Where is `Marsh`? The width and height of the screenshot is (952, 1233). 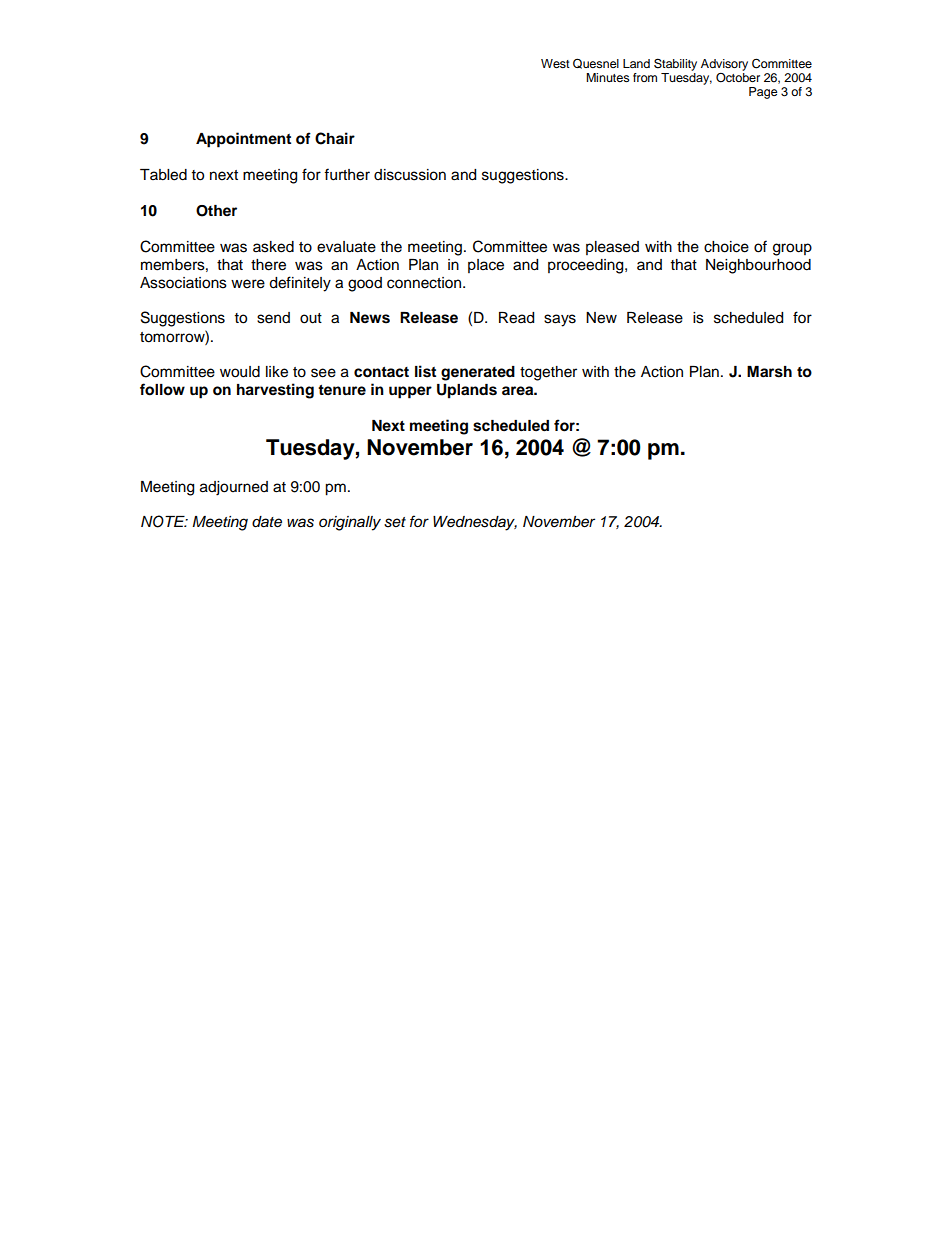
Marsh is located at coordinates (769, 372).
